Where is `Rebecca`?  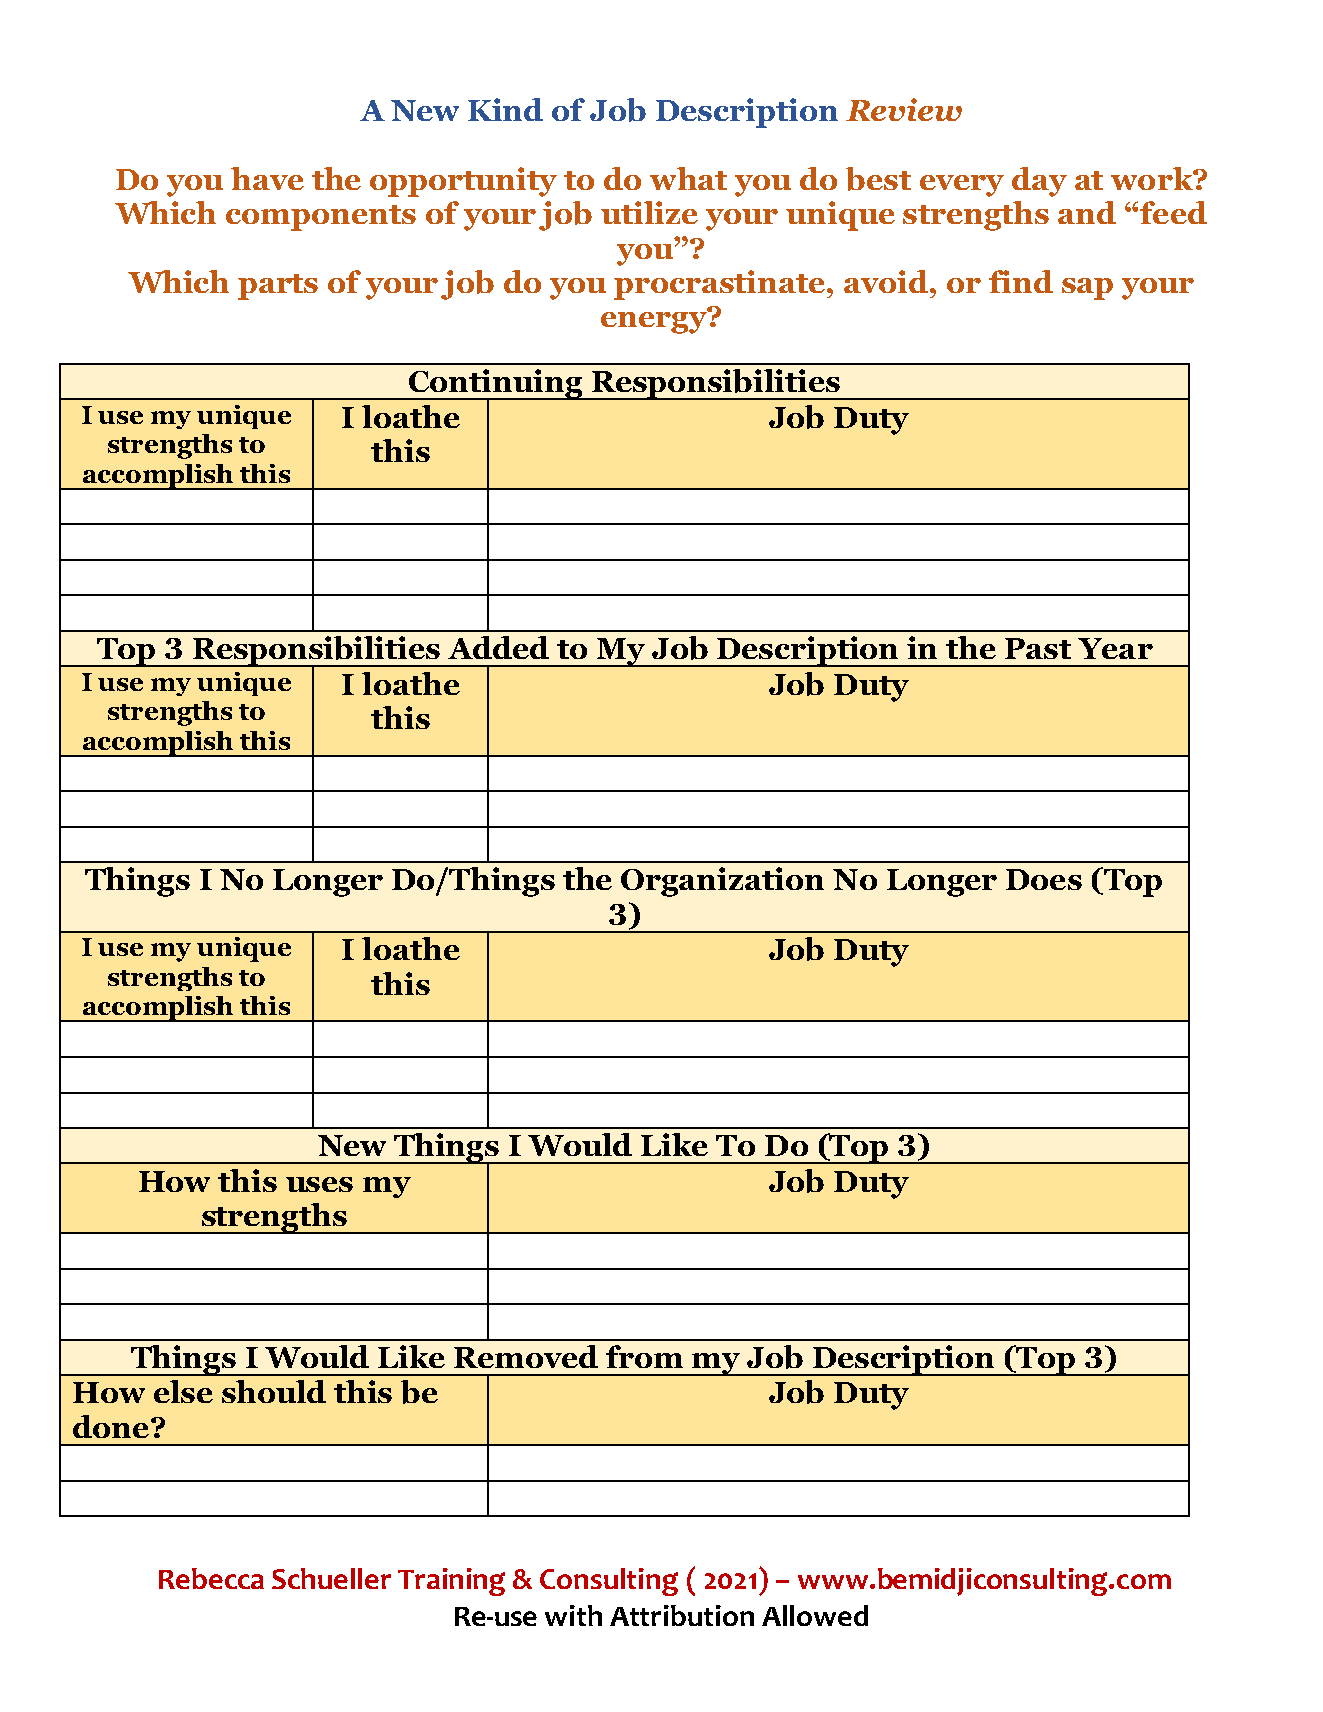 Rebecca is located at coordinates (211, 1578).
